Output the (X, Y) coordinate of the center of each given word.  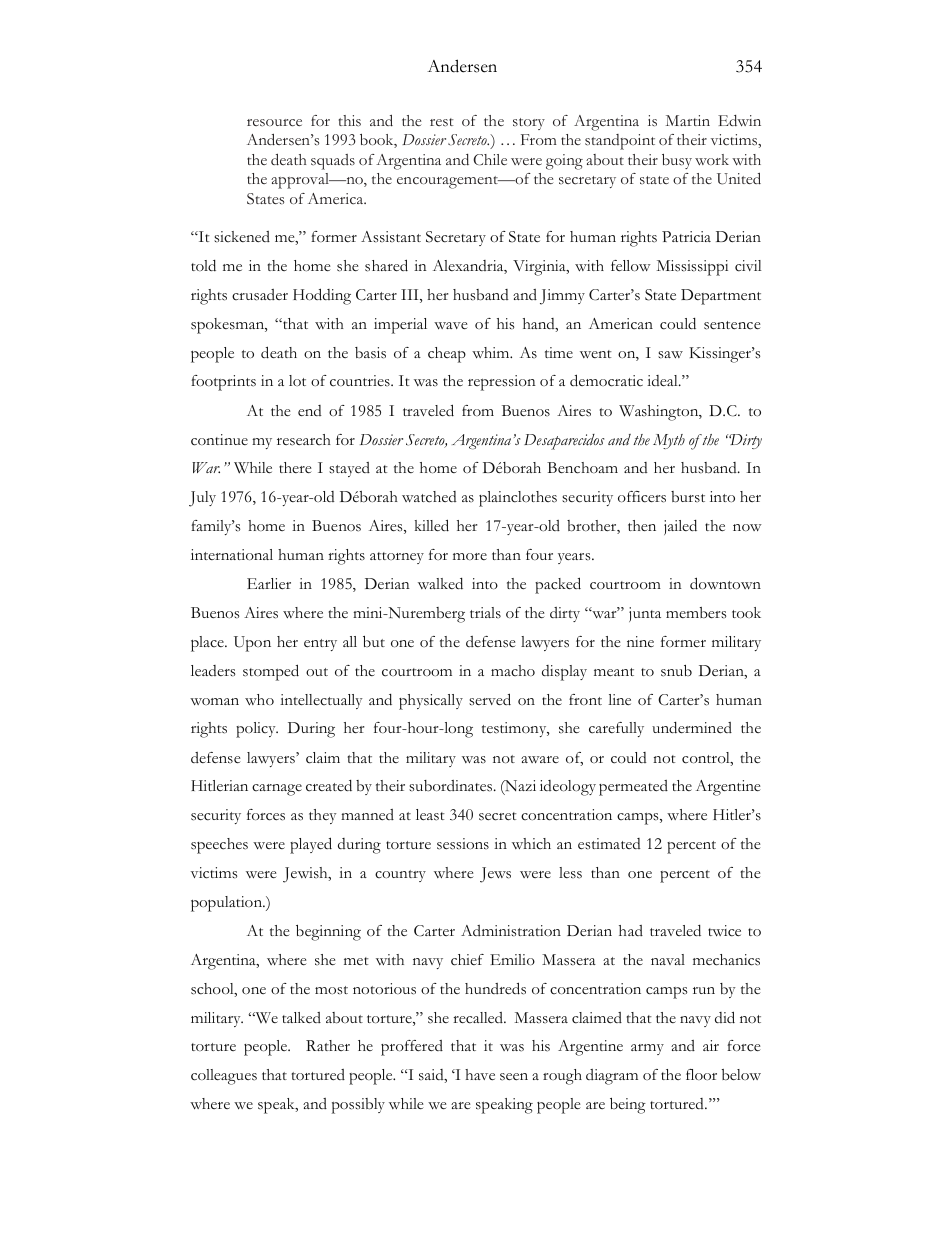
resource (274, 123)
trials (485, 612)
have (480, 1074)
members (696, 613)
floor (701, 1074)
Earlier (269, 583)
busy (677, 161)
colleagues (224, 1077)
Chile (490, 159)
